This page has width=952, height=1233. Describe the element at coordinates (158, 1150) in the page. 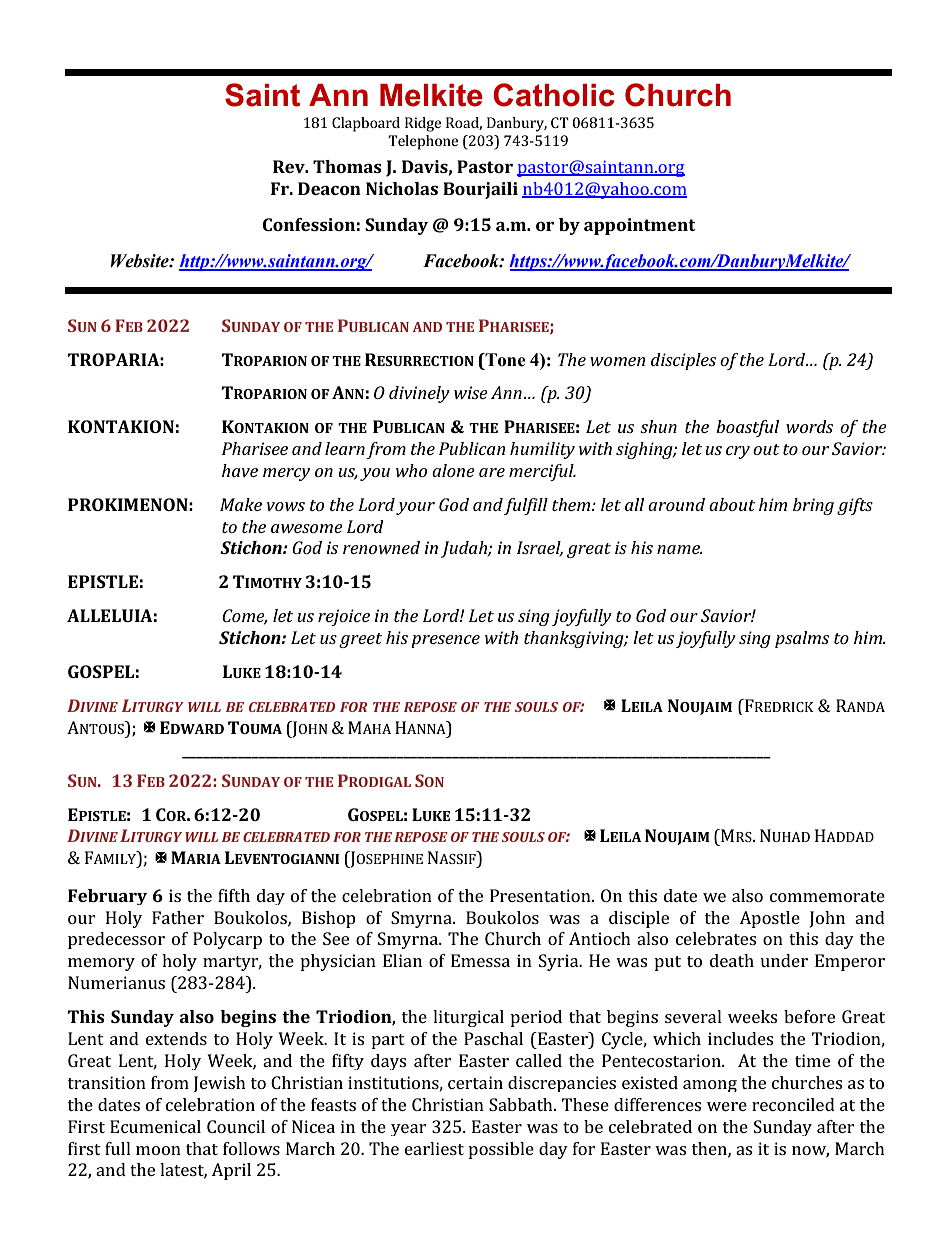

I see `moon` at that location.
